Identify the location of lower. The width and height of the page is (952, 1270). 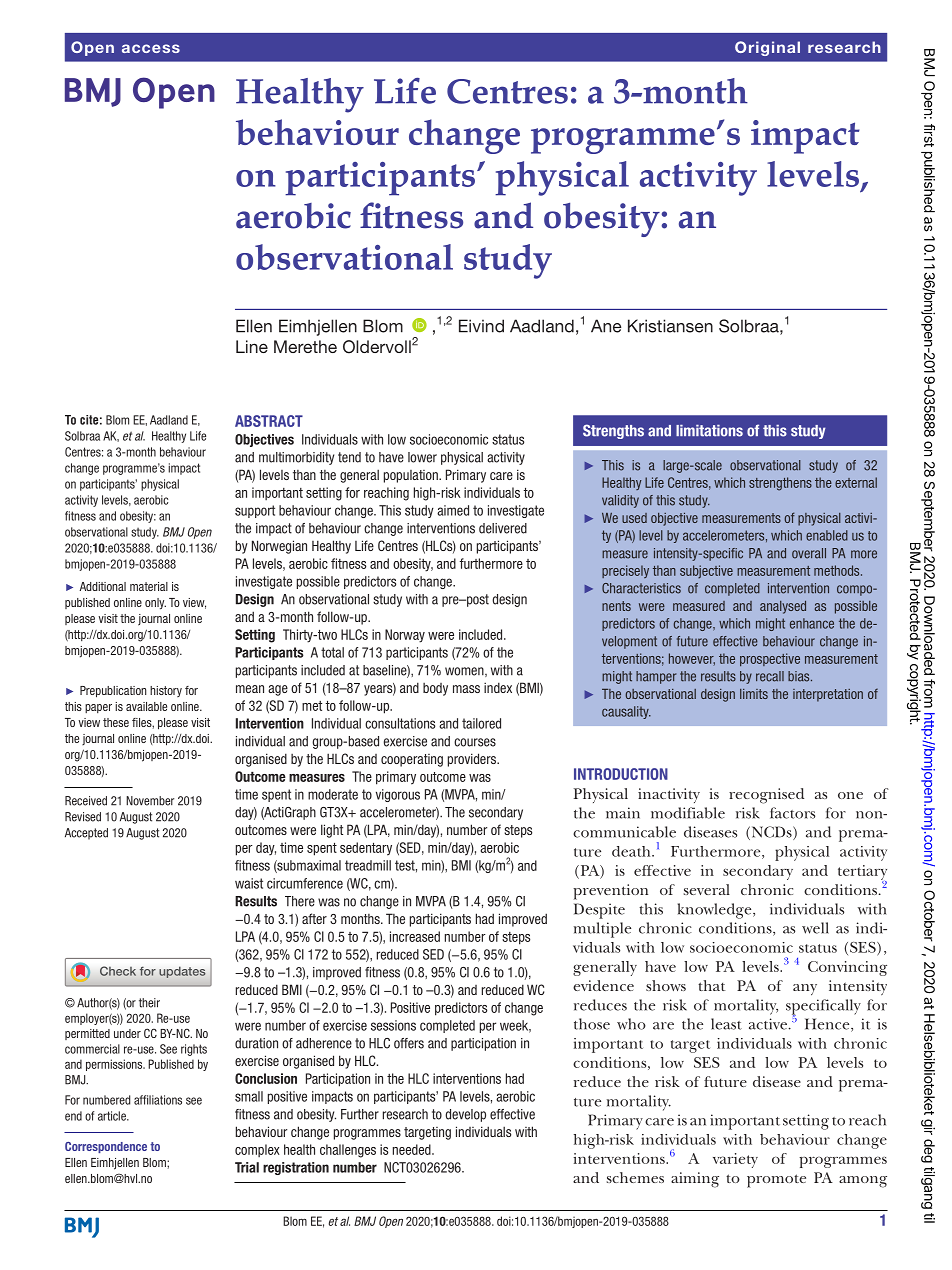
(422, 457).
